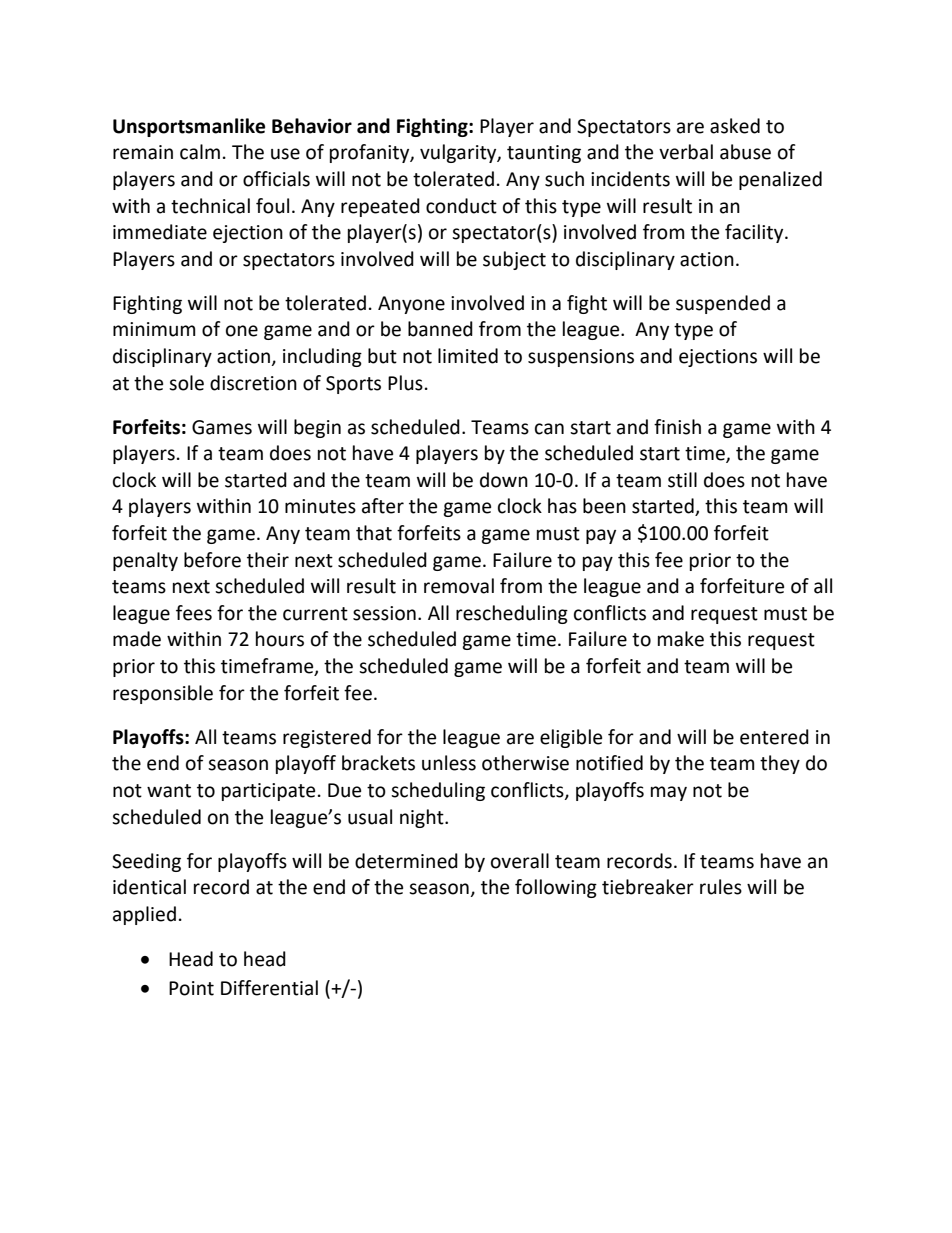 This page has width=952, height=1233. I want to click on rules, so click(721, 887).
